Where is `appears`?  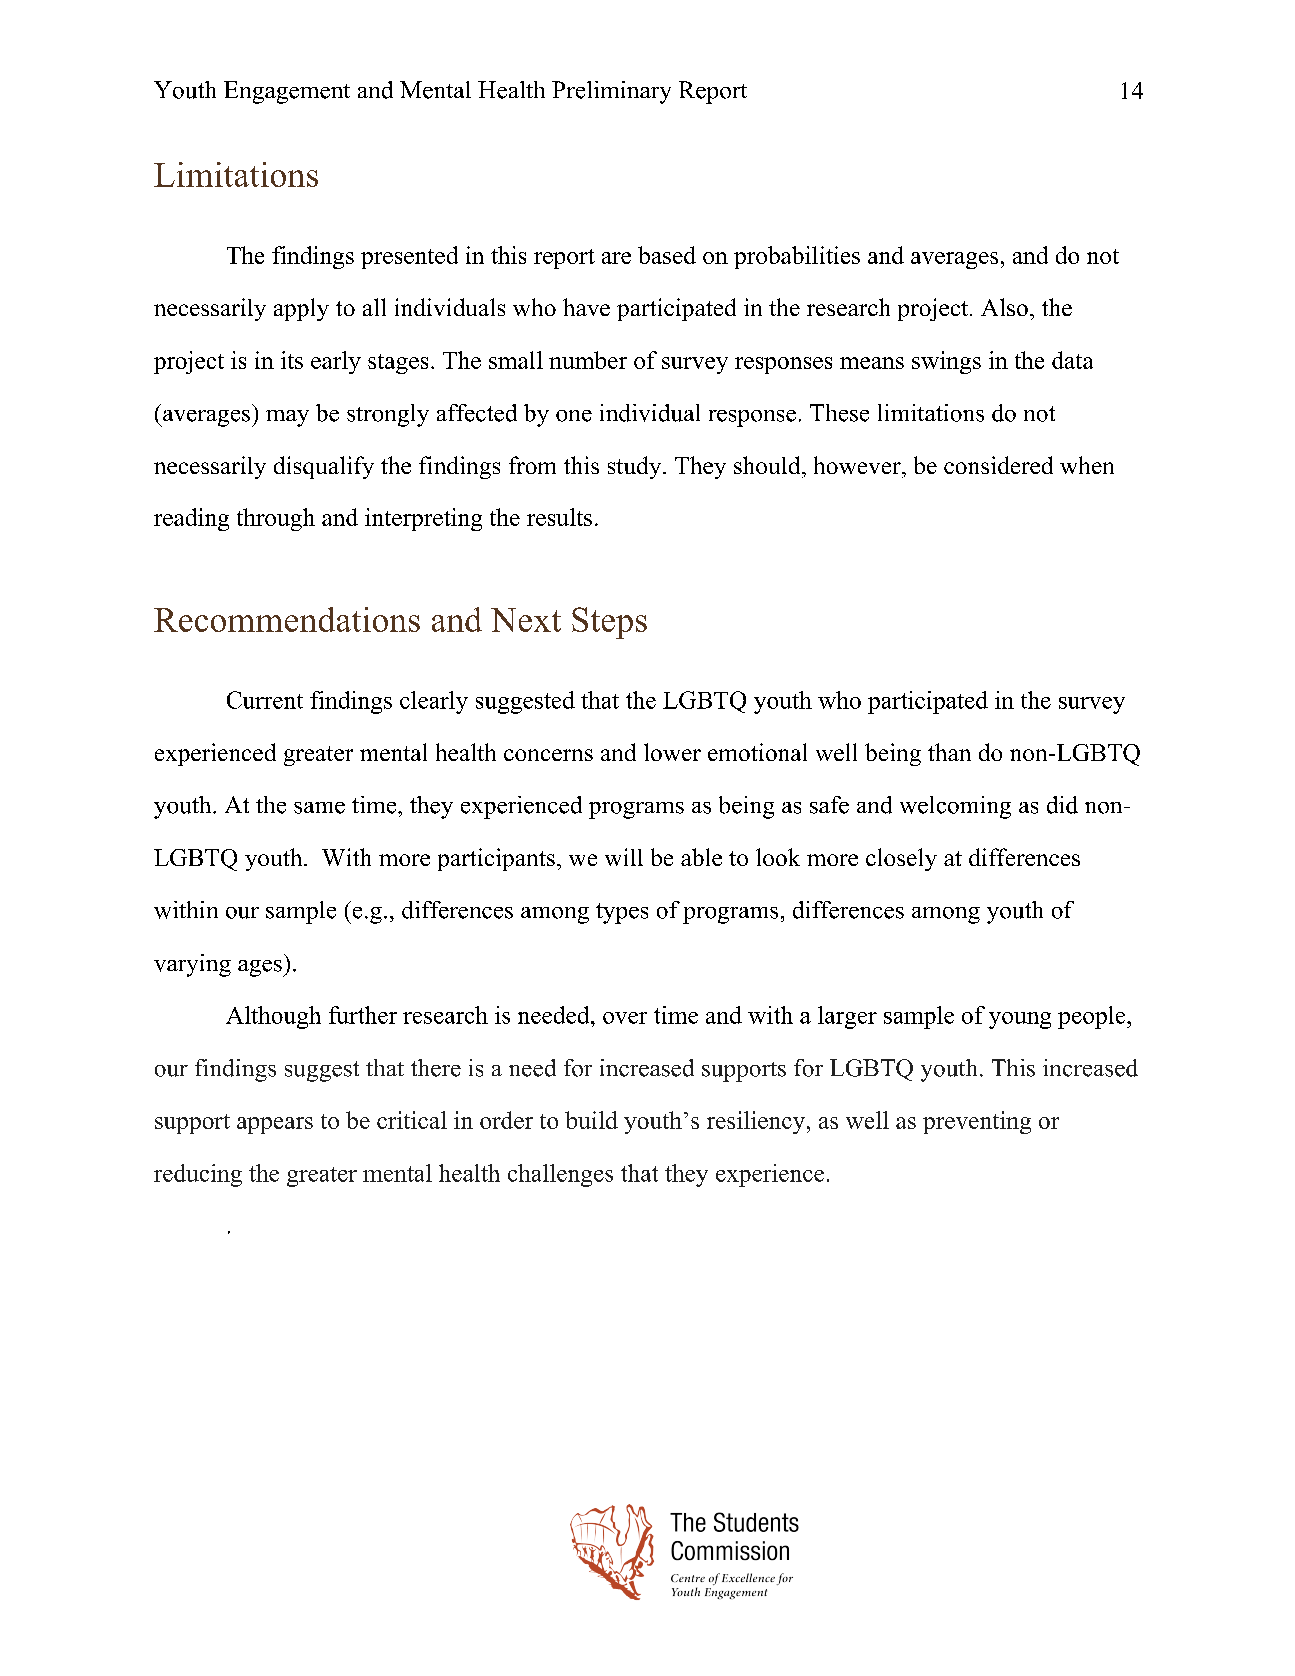 appears is located at coordinates (275, 1125).
